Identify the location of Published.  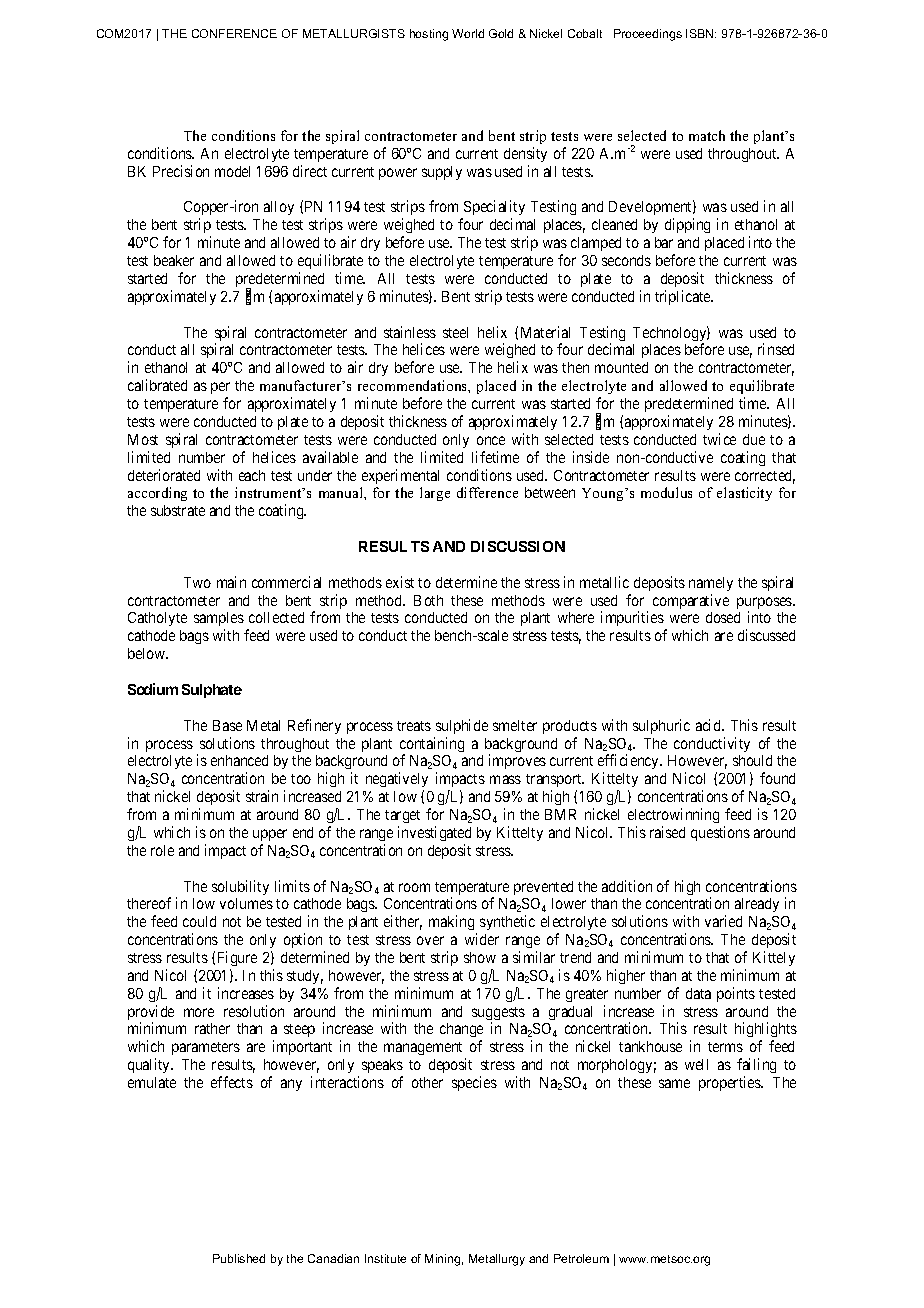
(239, 1258).
